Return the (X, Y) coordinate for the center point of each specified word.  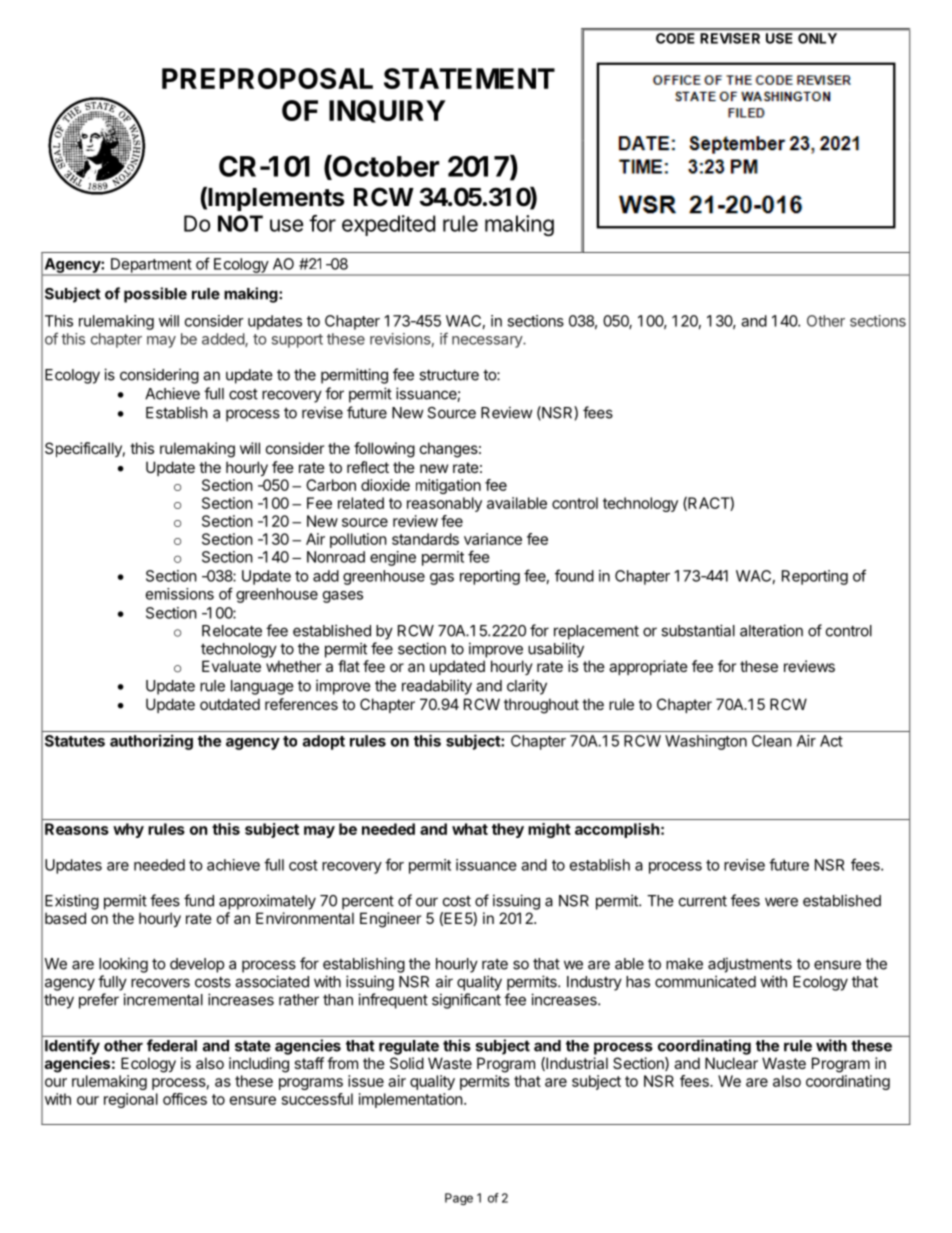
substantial (698, 630)
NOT (240, 223)
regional (131, 1100)
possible (155, 295)
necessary (488, 342)
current (703, 901)
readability (437, 687)
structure (449, 375)
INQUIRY (387, 111)
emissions (180, 594)
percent (368, 903)
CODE (675, 38)
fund (199, 900)
